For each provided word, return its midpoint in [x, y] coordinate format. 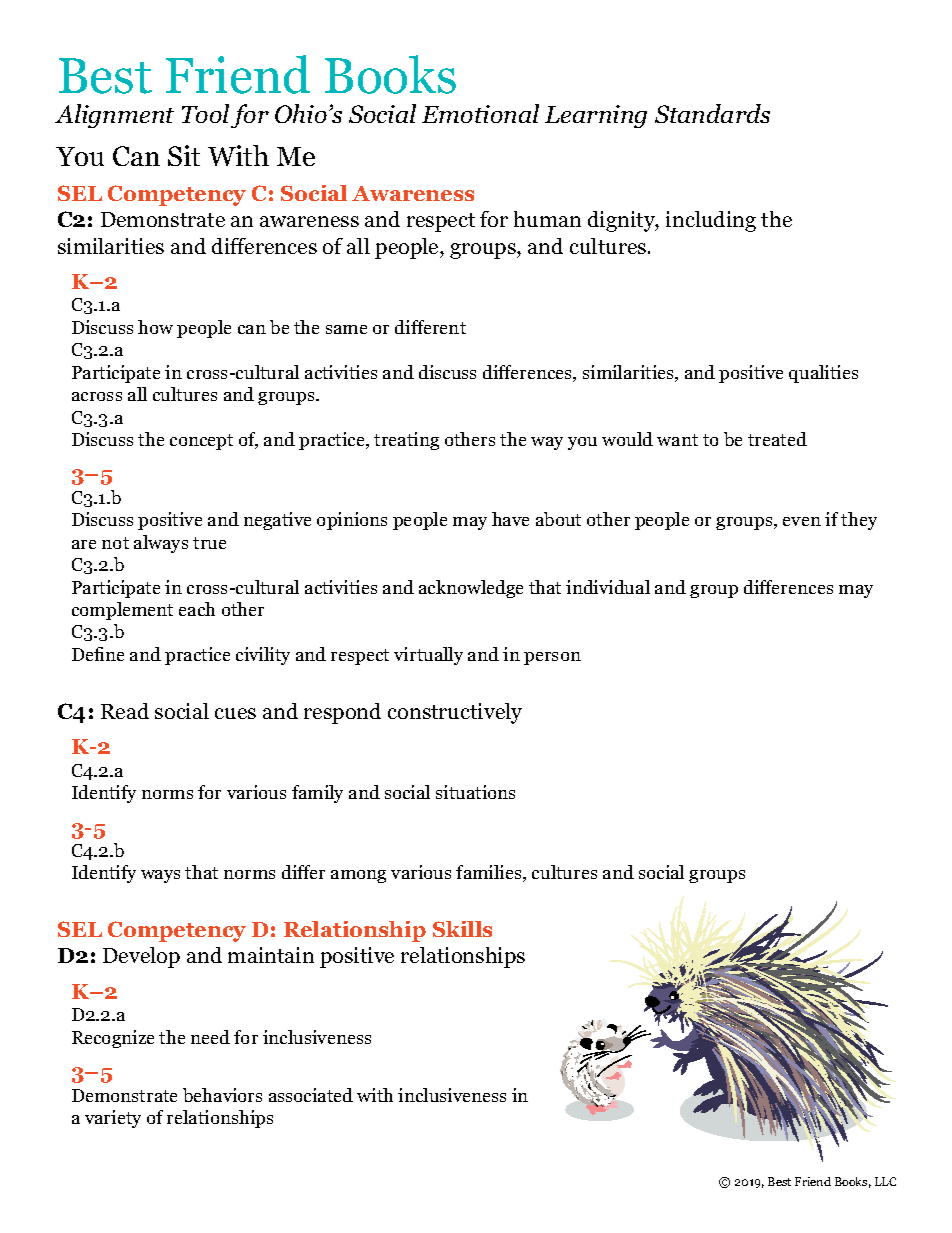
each [197, 609]
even [802, 521]
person [552, 658]
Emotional [480, 113]
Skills [462, 929]
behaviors [222, 1095]
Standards [712, 113]
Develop [141, 957]
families [490, 873]
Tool [205, 113]
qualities [823, 374]
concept [201, 442]
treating [406, 441]
